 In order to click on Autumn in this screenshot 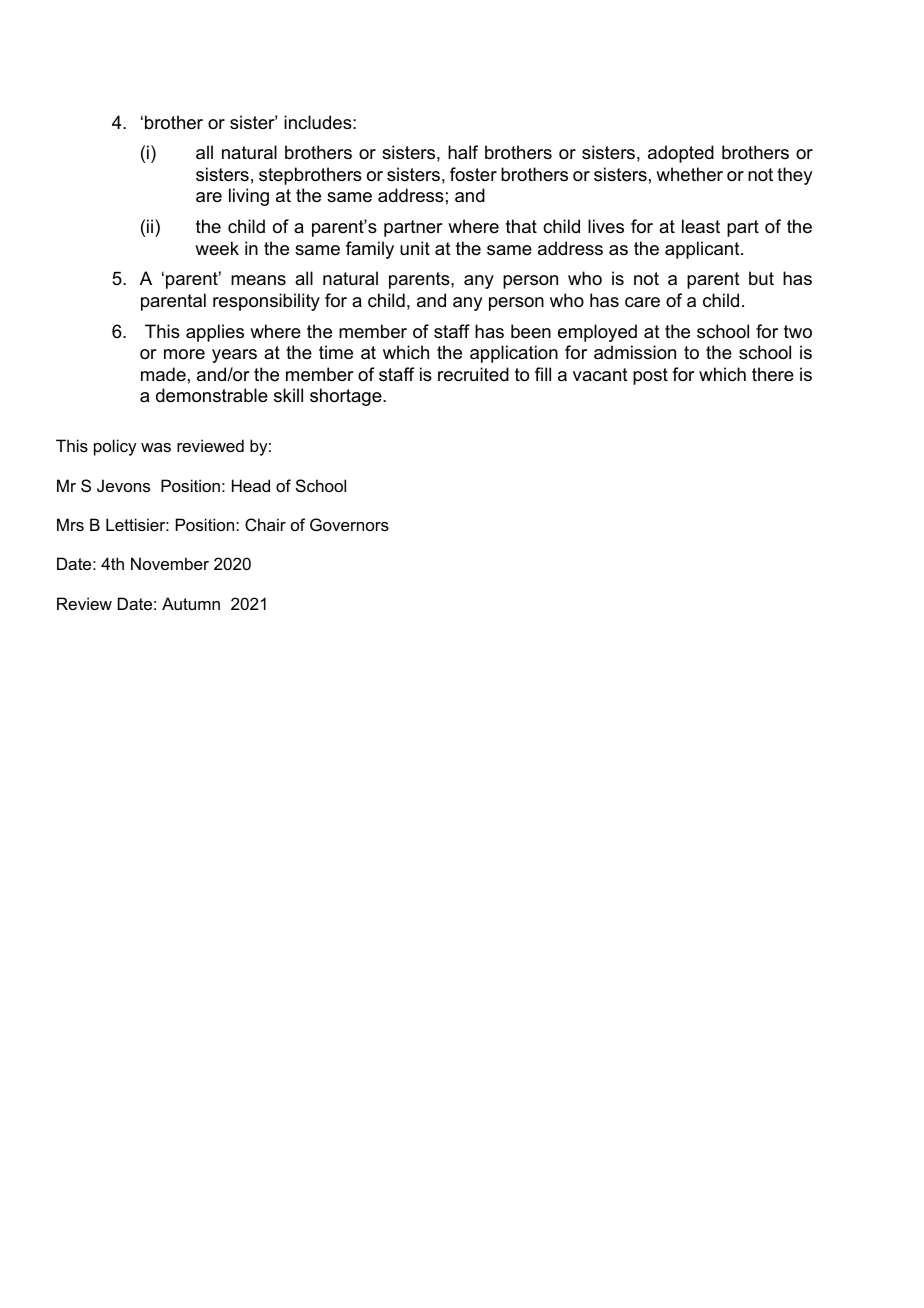, I will do `click(191, 603)`.
